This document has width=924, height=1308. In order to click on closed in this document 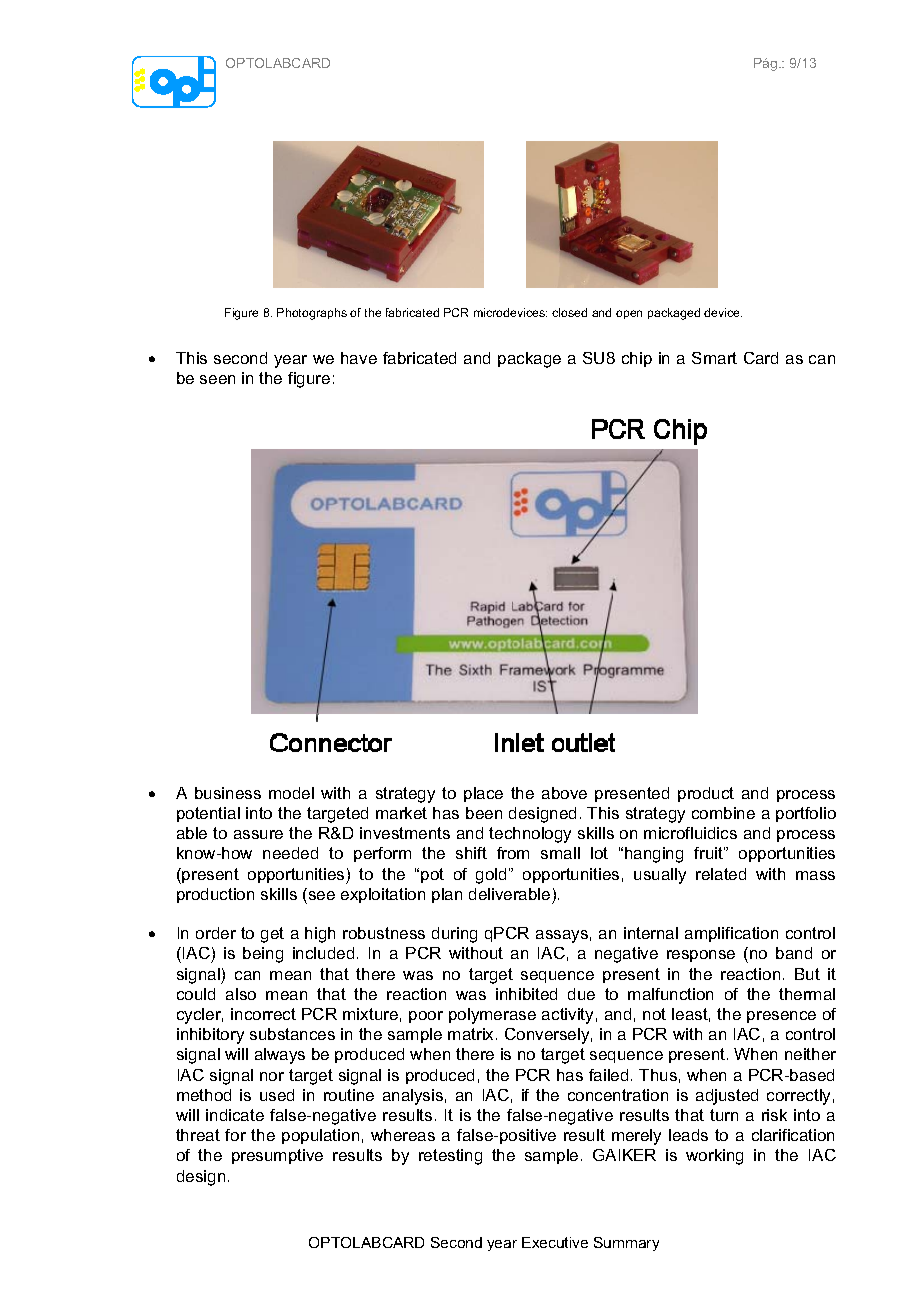, I will do `click(569, 312)`.
